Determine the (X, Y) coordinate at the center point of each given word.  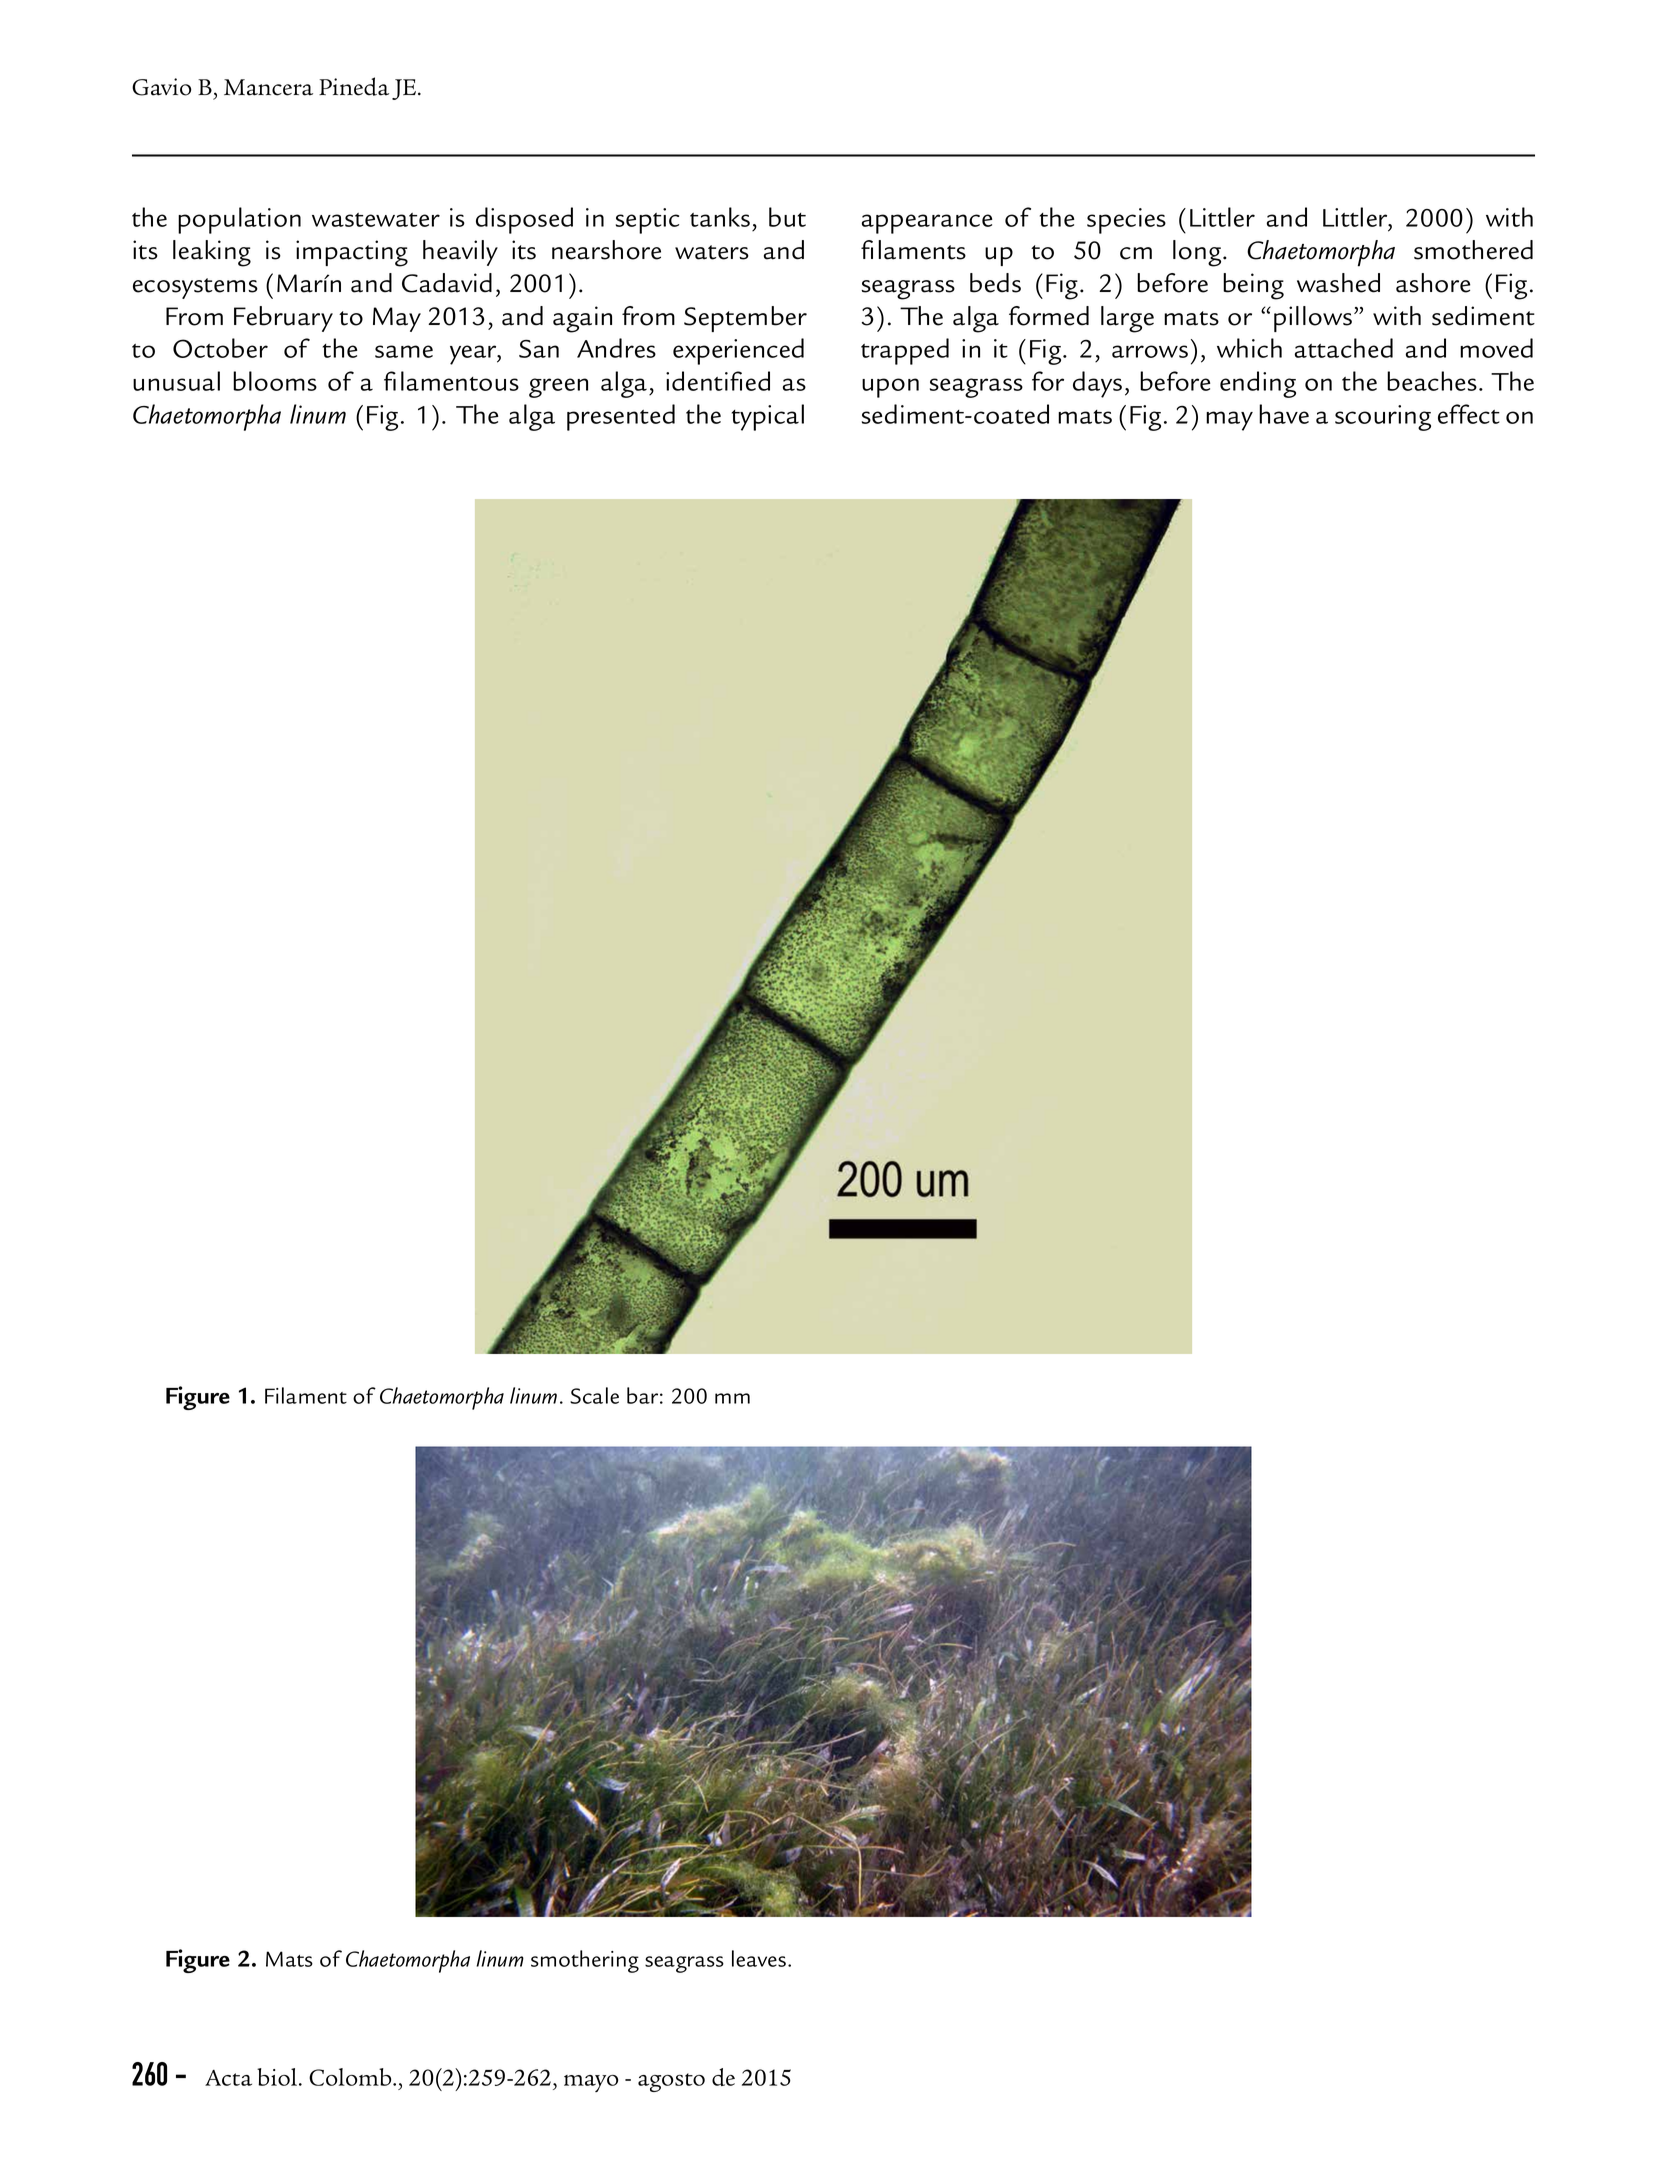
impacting (352, 253)
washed (1338, 283)
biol (278, 2077)
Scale (594, 1395)
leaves (759, 1958)
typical (768, 417)
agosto (671, 2082)
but (787, 217)
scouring (1383, 418)
